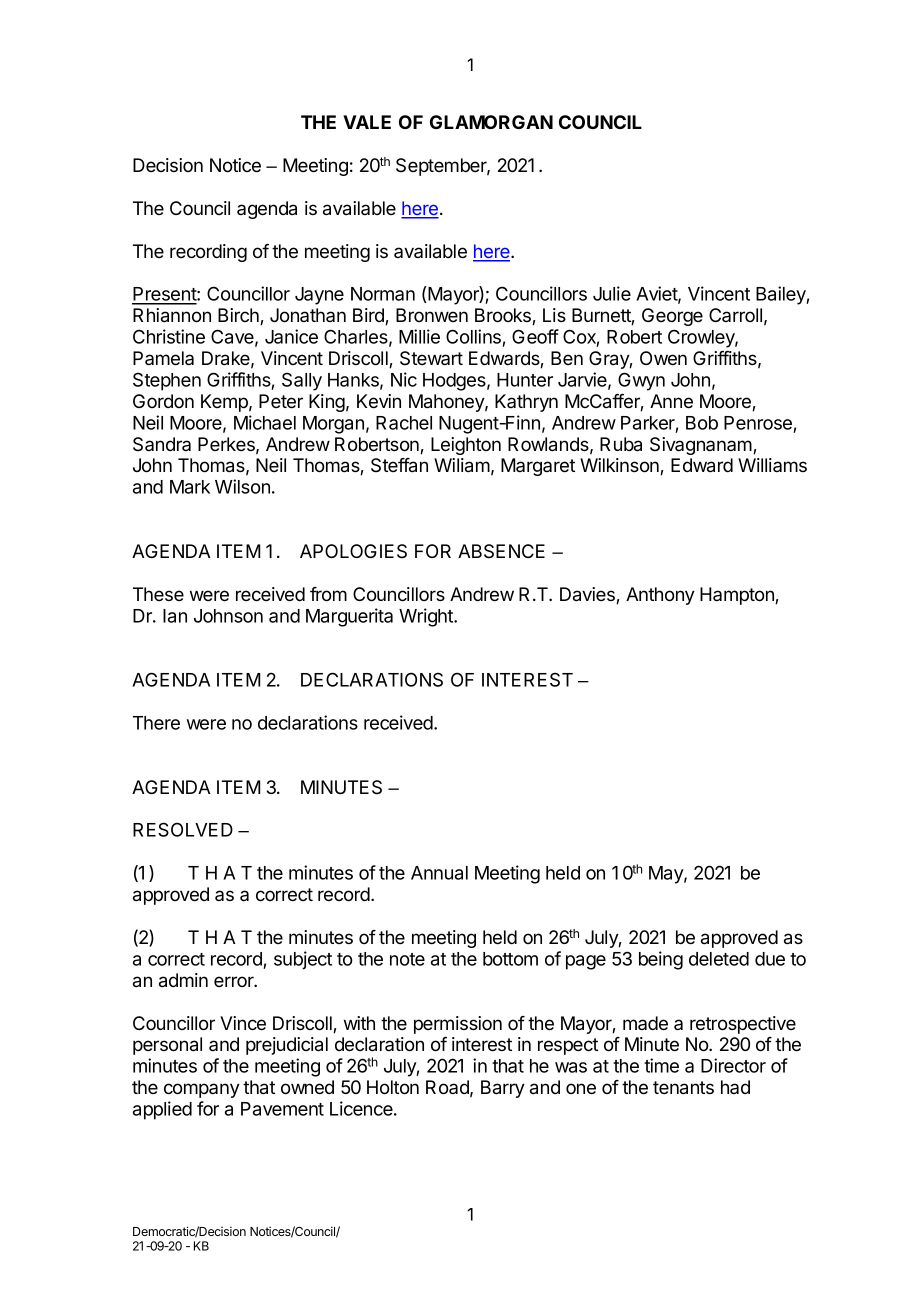 The width and height of the screenshot is (924, 1308). Describe the element at coordinates (367, 122) in the screenshot. I see `VALE` at that location.
